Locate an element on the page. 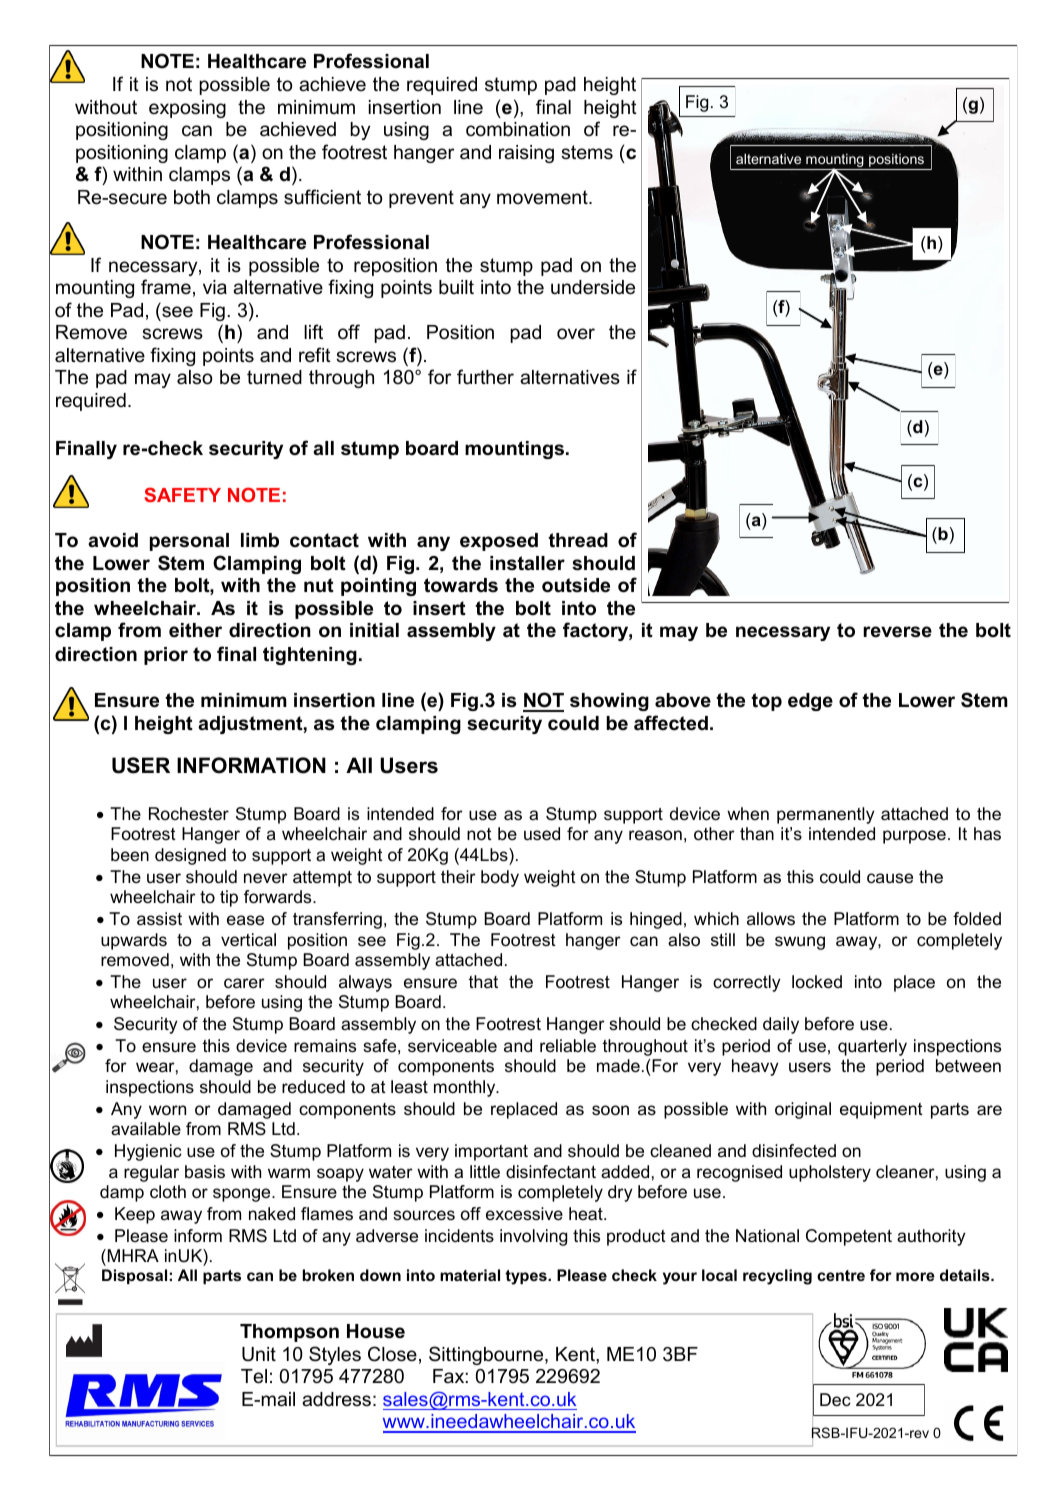 The image size is (1061, 1501). locked is located at coordinates (817, 981).
